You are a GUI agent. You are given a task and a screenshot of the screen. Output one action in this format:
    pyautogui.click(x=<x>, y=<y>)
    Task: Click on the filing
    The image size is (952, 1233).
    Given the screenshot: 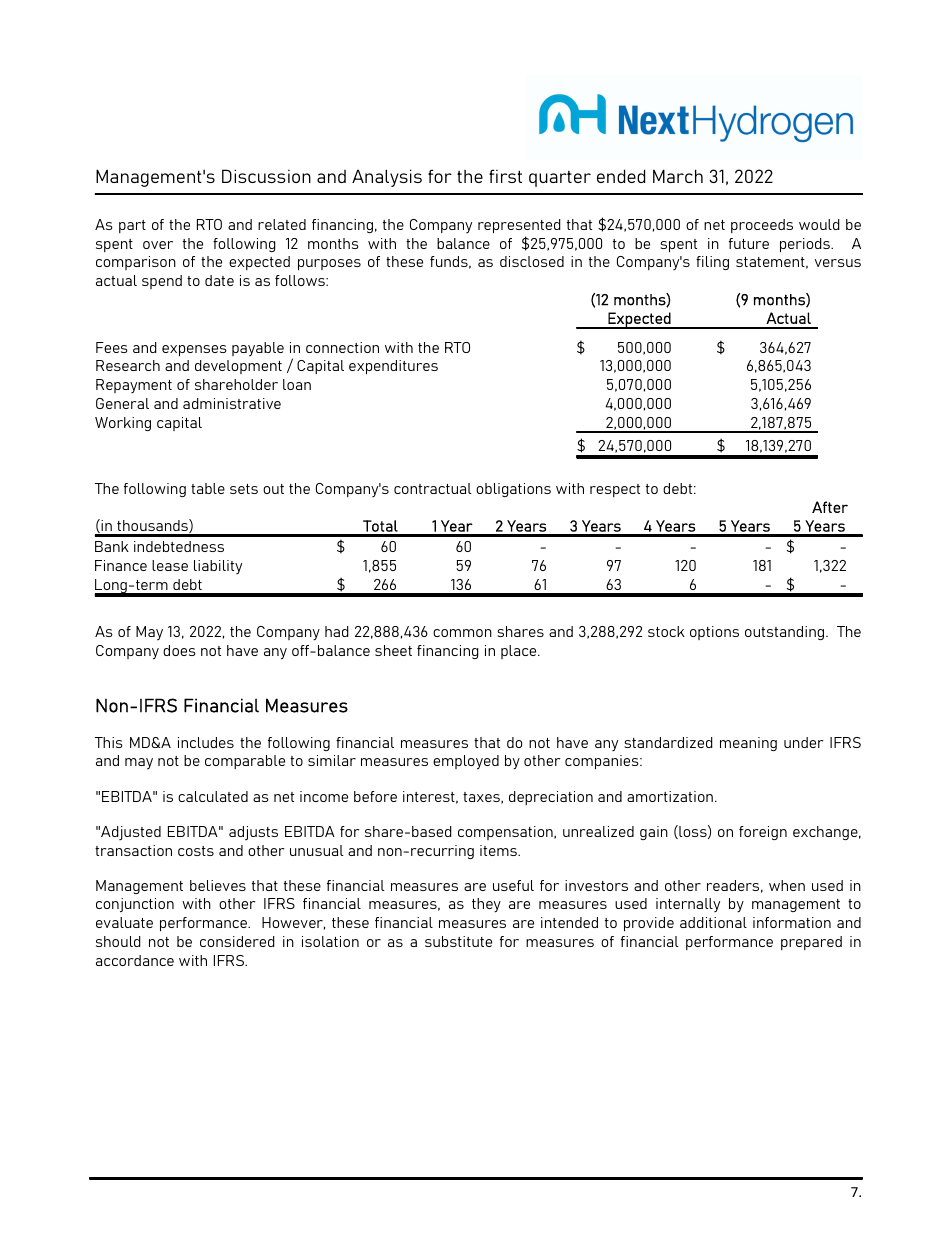 What is the action you would take?
    pyautogui.click(x=712, y=263)
